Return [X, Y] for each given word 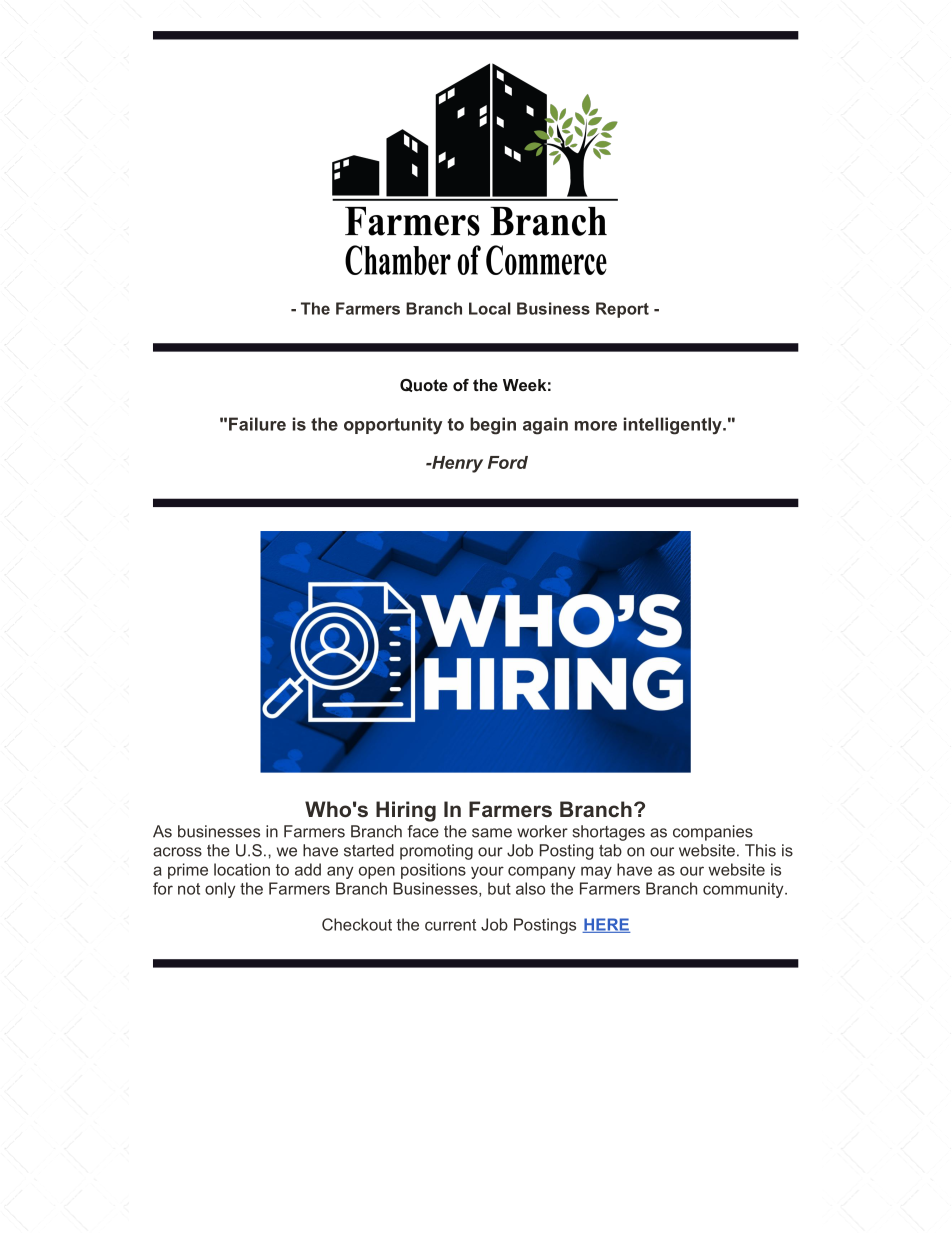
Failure [257, 424]
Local [490, 308]
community [744, 890]
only [220, 890]
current [450, 925]
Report [622, 310]
